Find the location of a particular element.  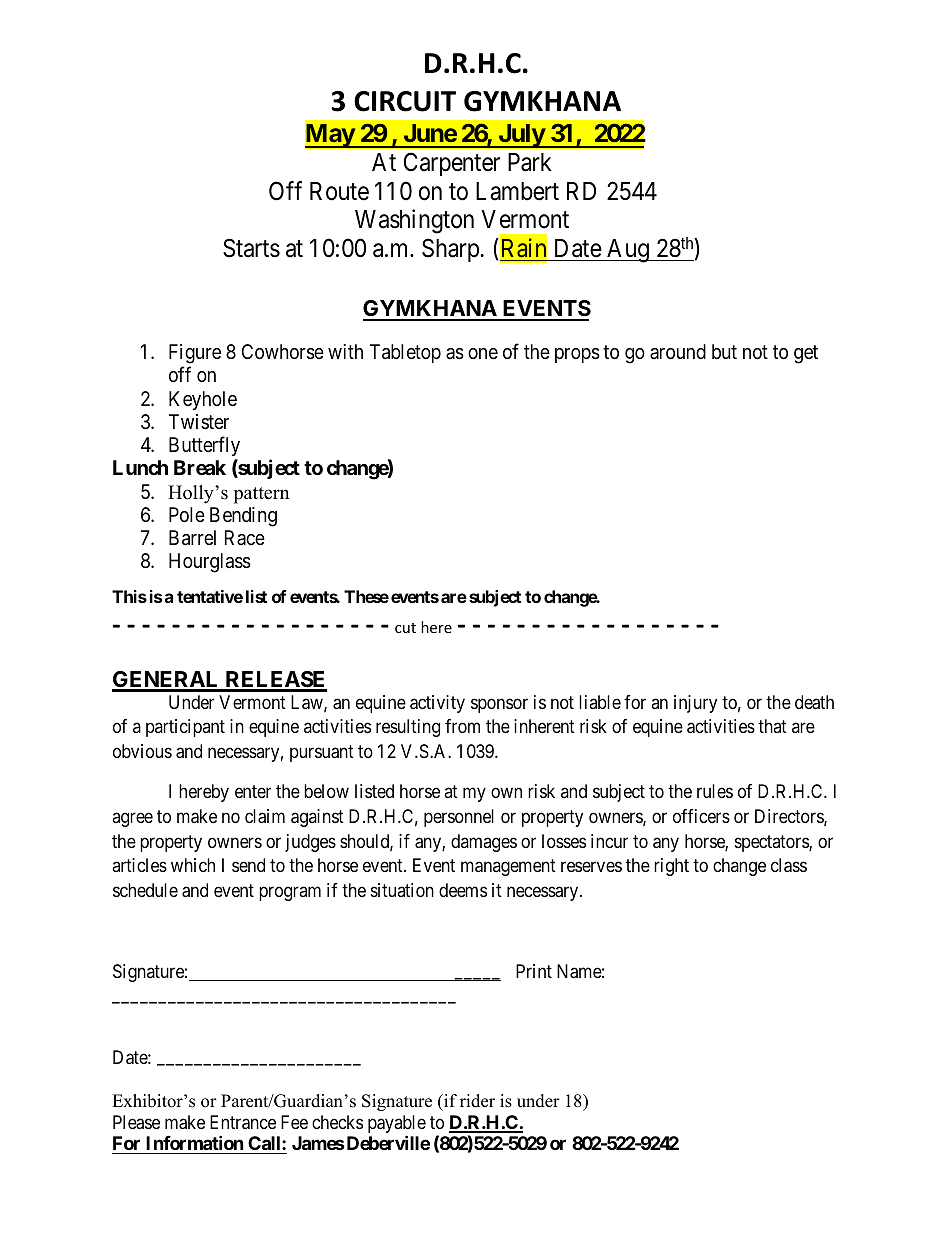

personnel is located at coordinates (459, 818).
